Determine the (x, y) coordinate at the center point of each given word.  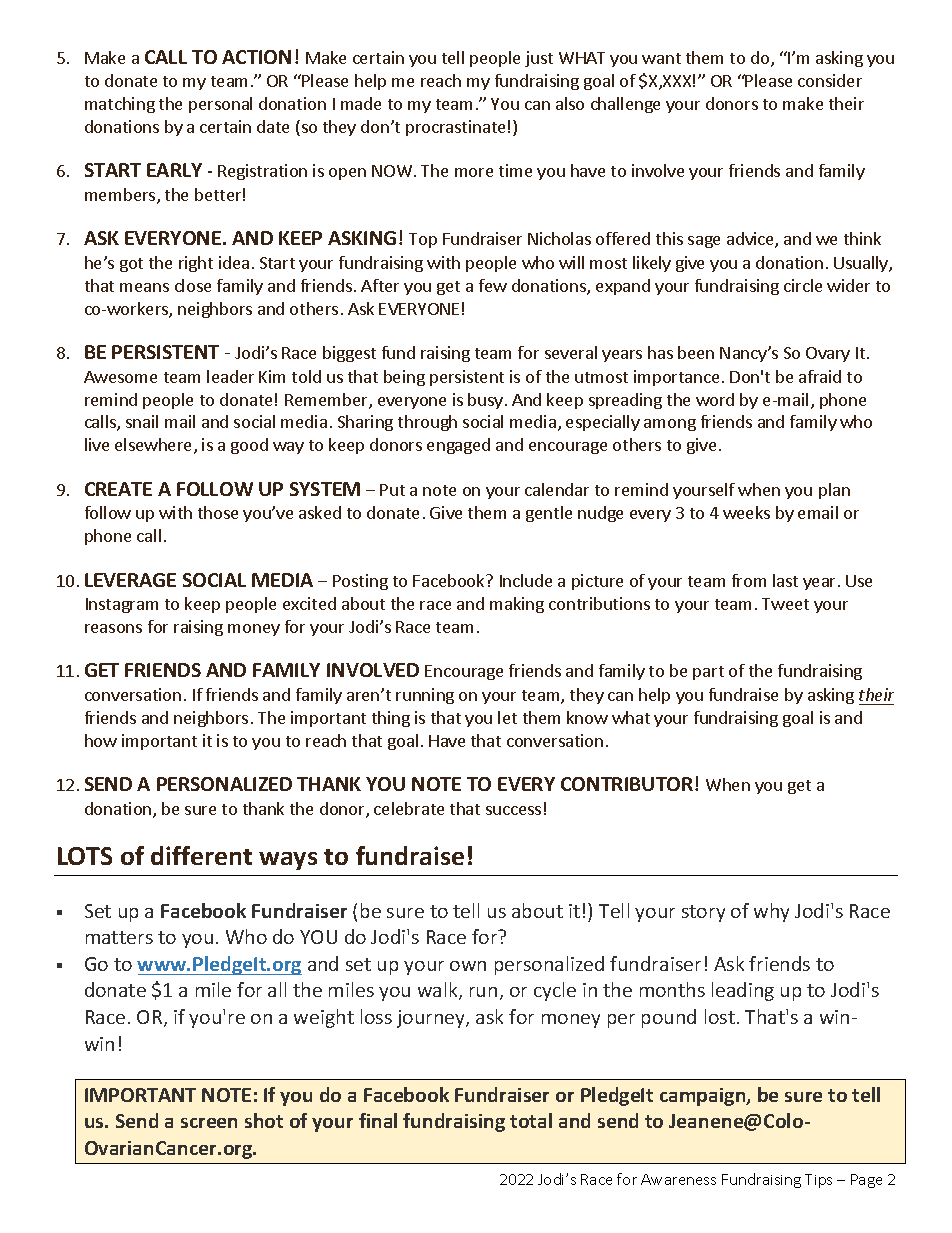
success (513, 810)
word (715, 399)
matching (120, 105)
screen (209, 1123)
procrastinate (455, 128)
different (201, 855)
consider (830, 80)
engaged (458, 446)
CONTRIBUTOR (628, 784)
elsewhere (153, 444)
